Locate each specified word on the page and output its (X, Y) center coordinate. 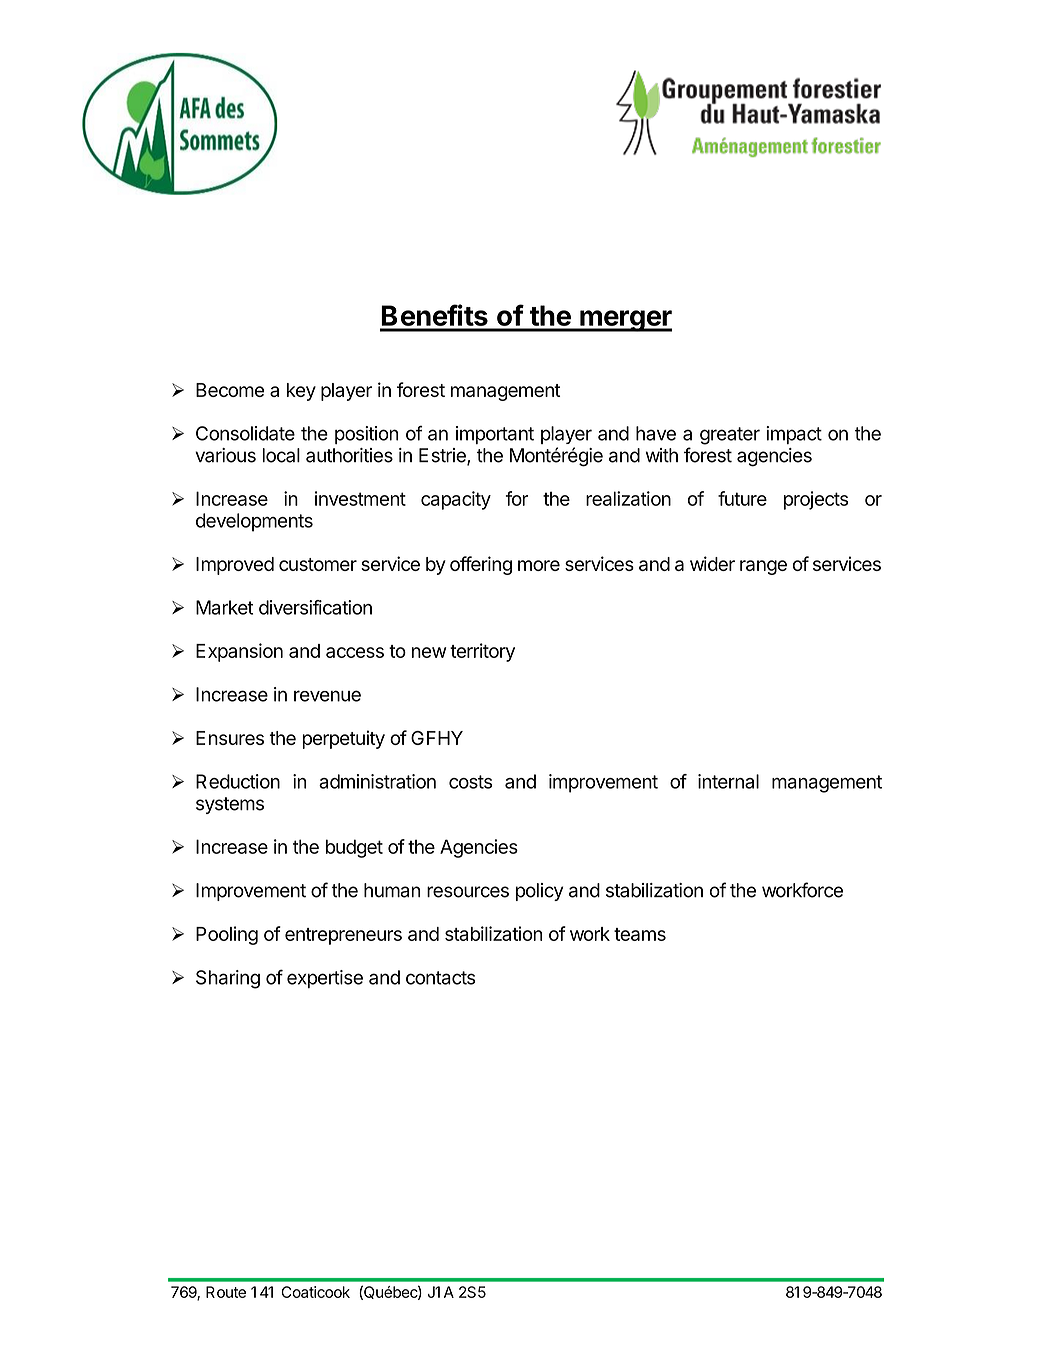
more (539, 565)
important (495, 435)
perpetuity (343, 739)
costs (470, 782)
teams (640, 934)
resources (468, 892)
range (763, 567)
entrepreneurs (343, 936)
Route (226, 1292)
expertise (325, 979)
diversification (315, 607)
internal (728, 781)
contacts (440, 978)
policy (539, 892)
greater (730, 436)
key (301, 392)
